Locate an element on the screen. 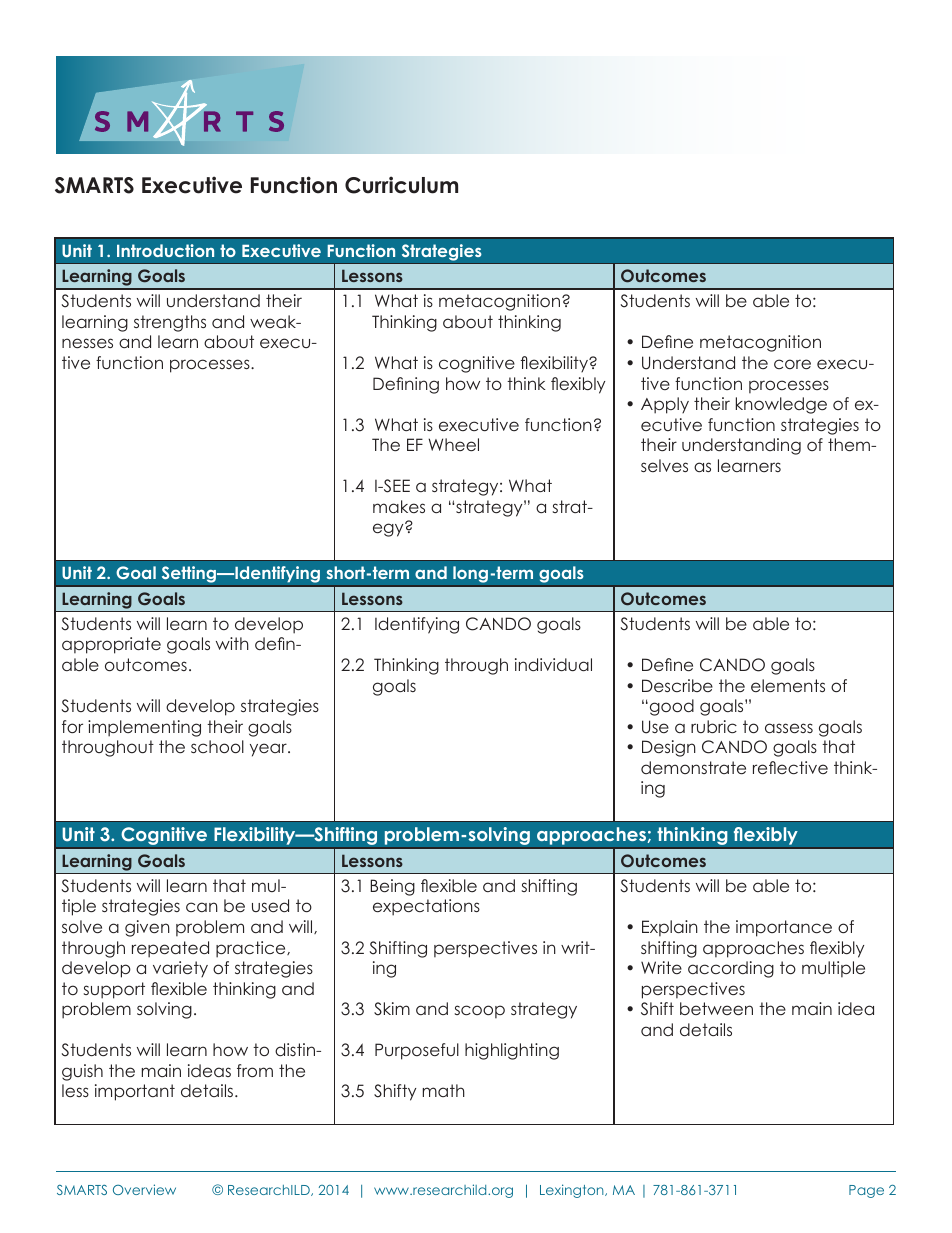 This screenshot has width=952, height=1233. expectations is located at coordinates (426, 907).
